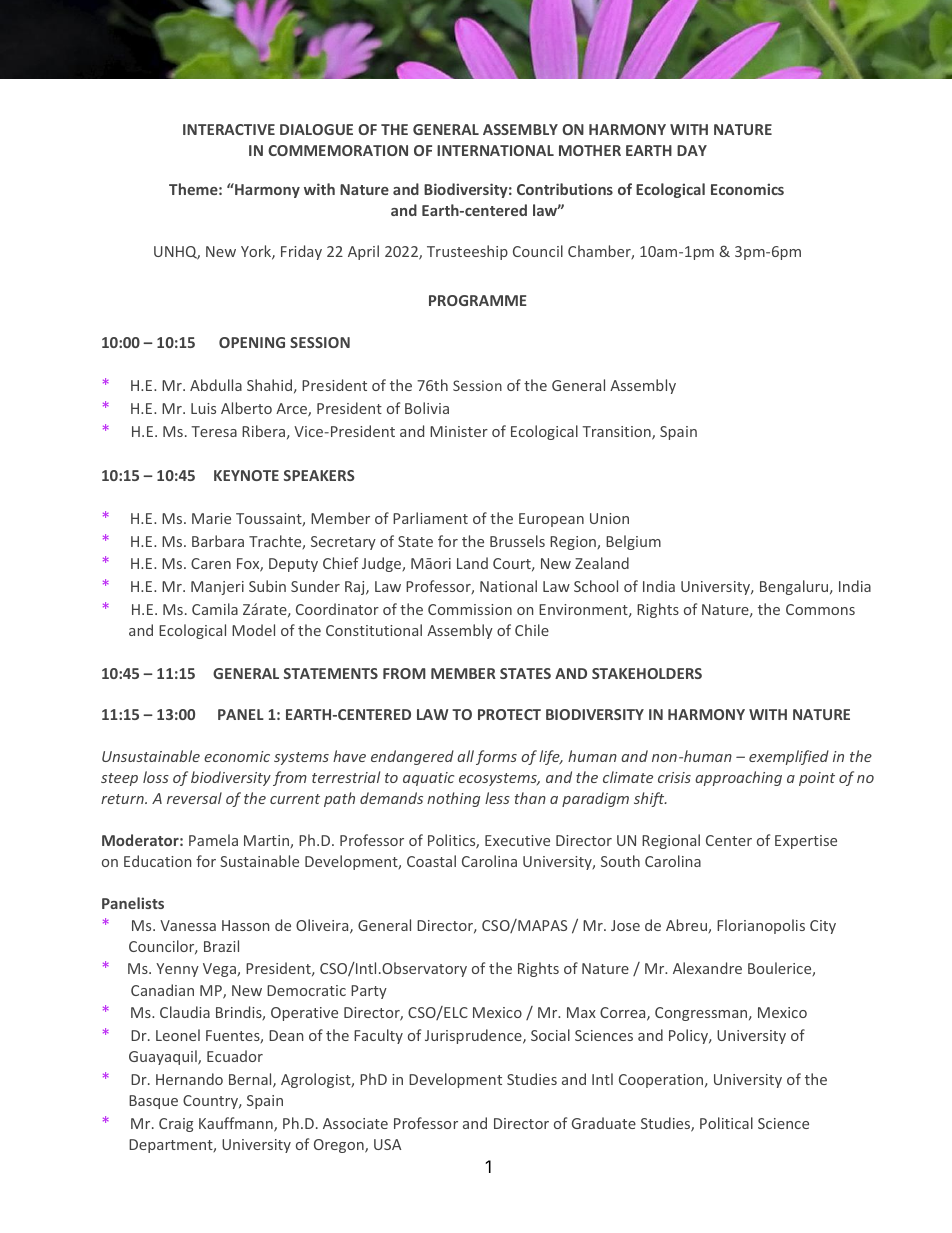 This screenshot has width=952, height=1233. I want to click on MOTHER, so click(590, 150).
